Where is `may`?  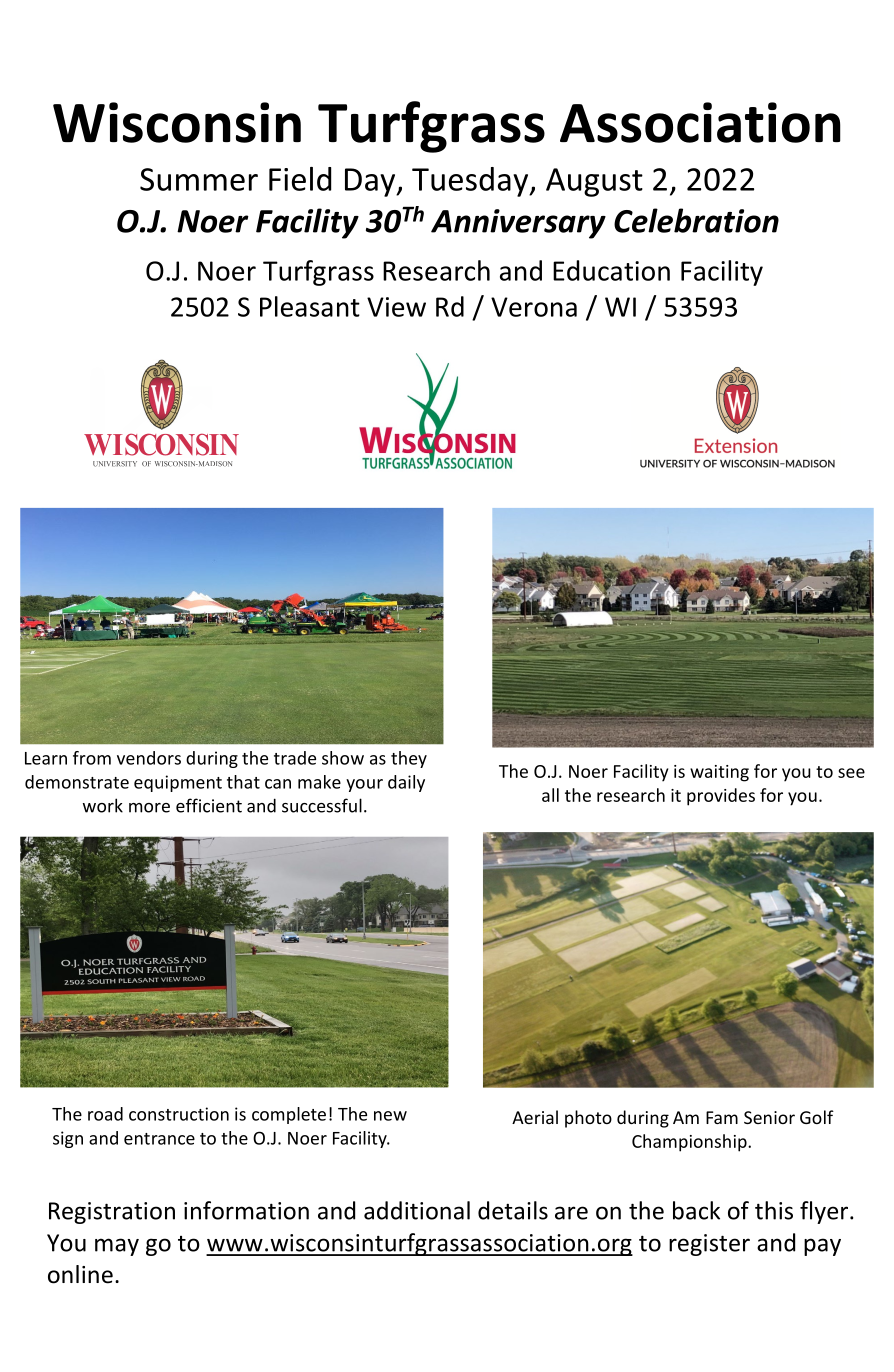 may is located at coordinates (117, 1247).
